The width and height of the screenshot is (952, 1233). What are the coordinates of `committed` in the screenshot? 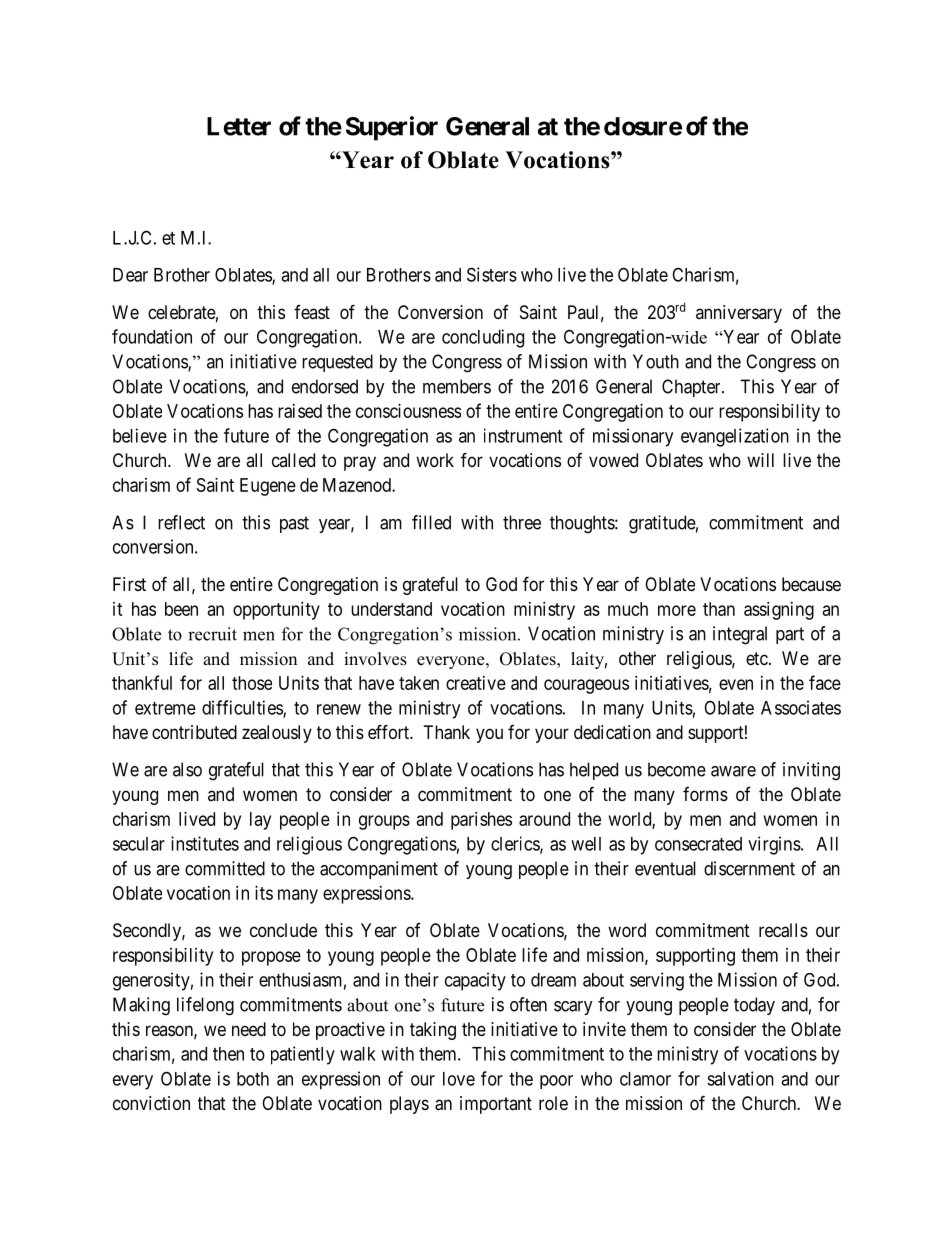 It's located at (225, 868).
